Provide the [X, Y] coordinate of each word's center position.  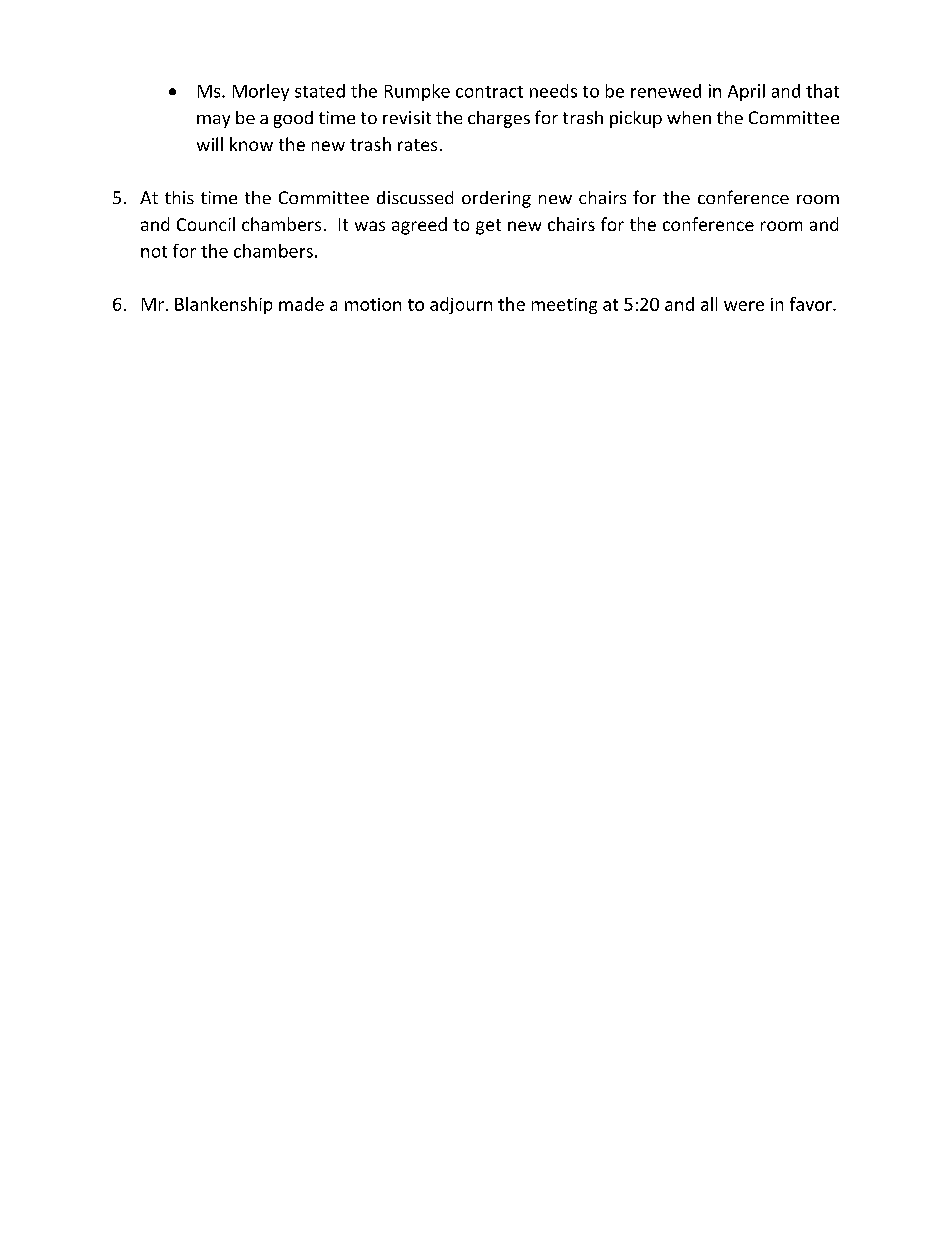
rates [417, 145]
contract [489, 92]
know [251, 144]
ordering [496, 199]
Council [206, 224]
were [744, 306]
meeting [564, 306]
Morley [261, 92]
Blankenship [223, 305]
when [689, 117]
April [746, 92]
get [488, 227]
